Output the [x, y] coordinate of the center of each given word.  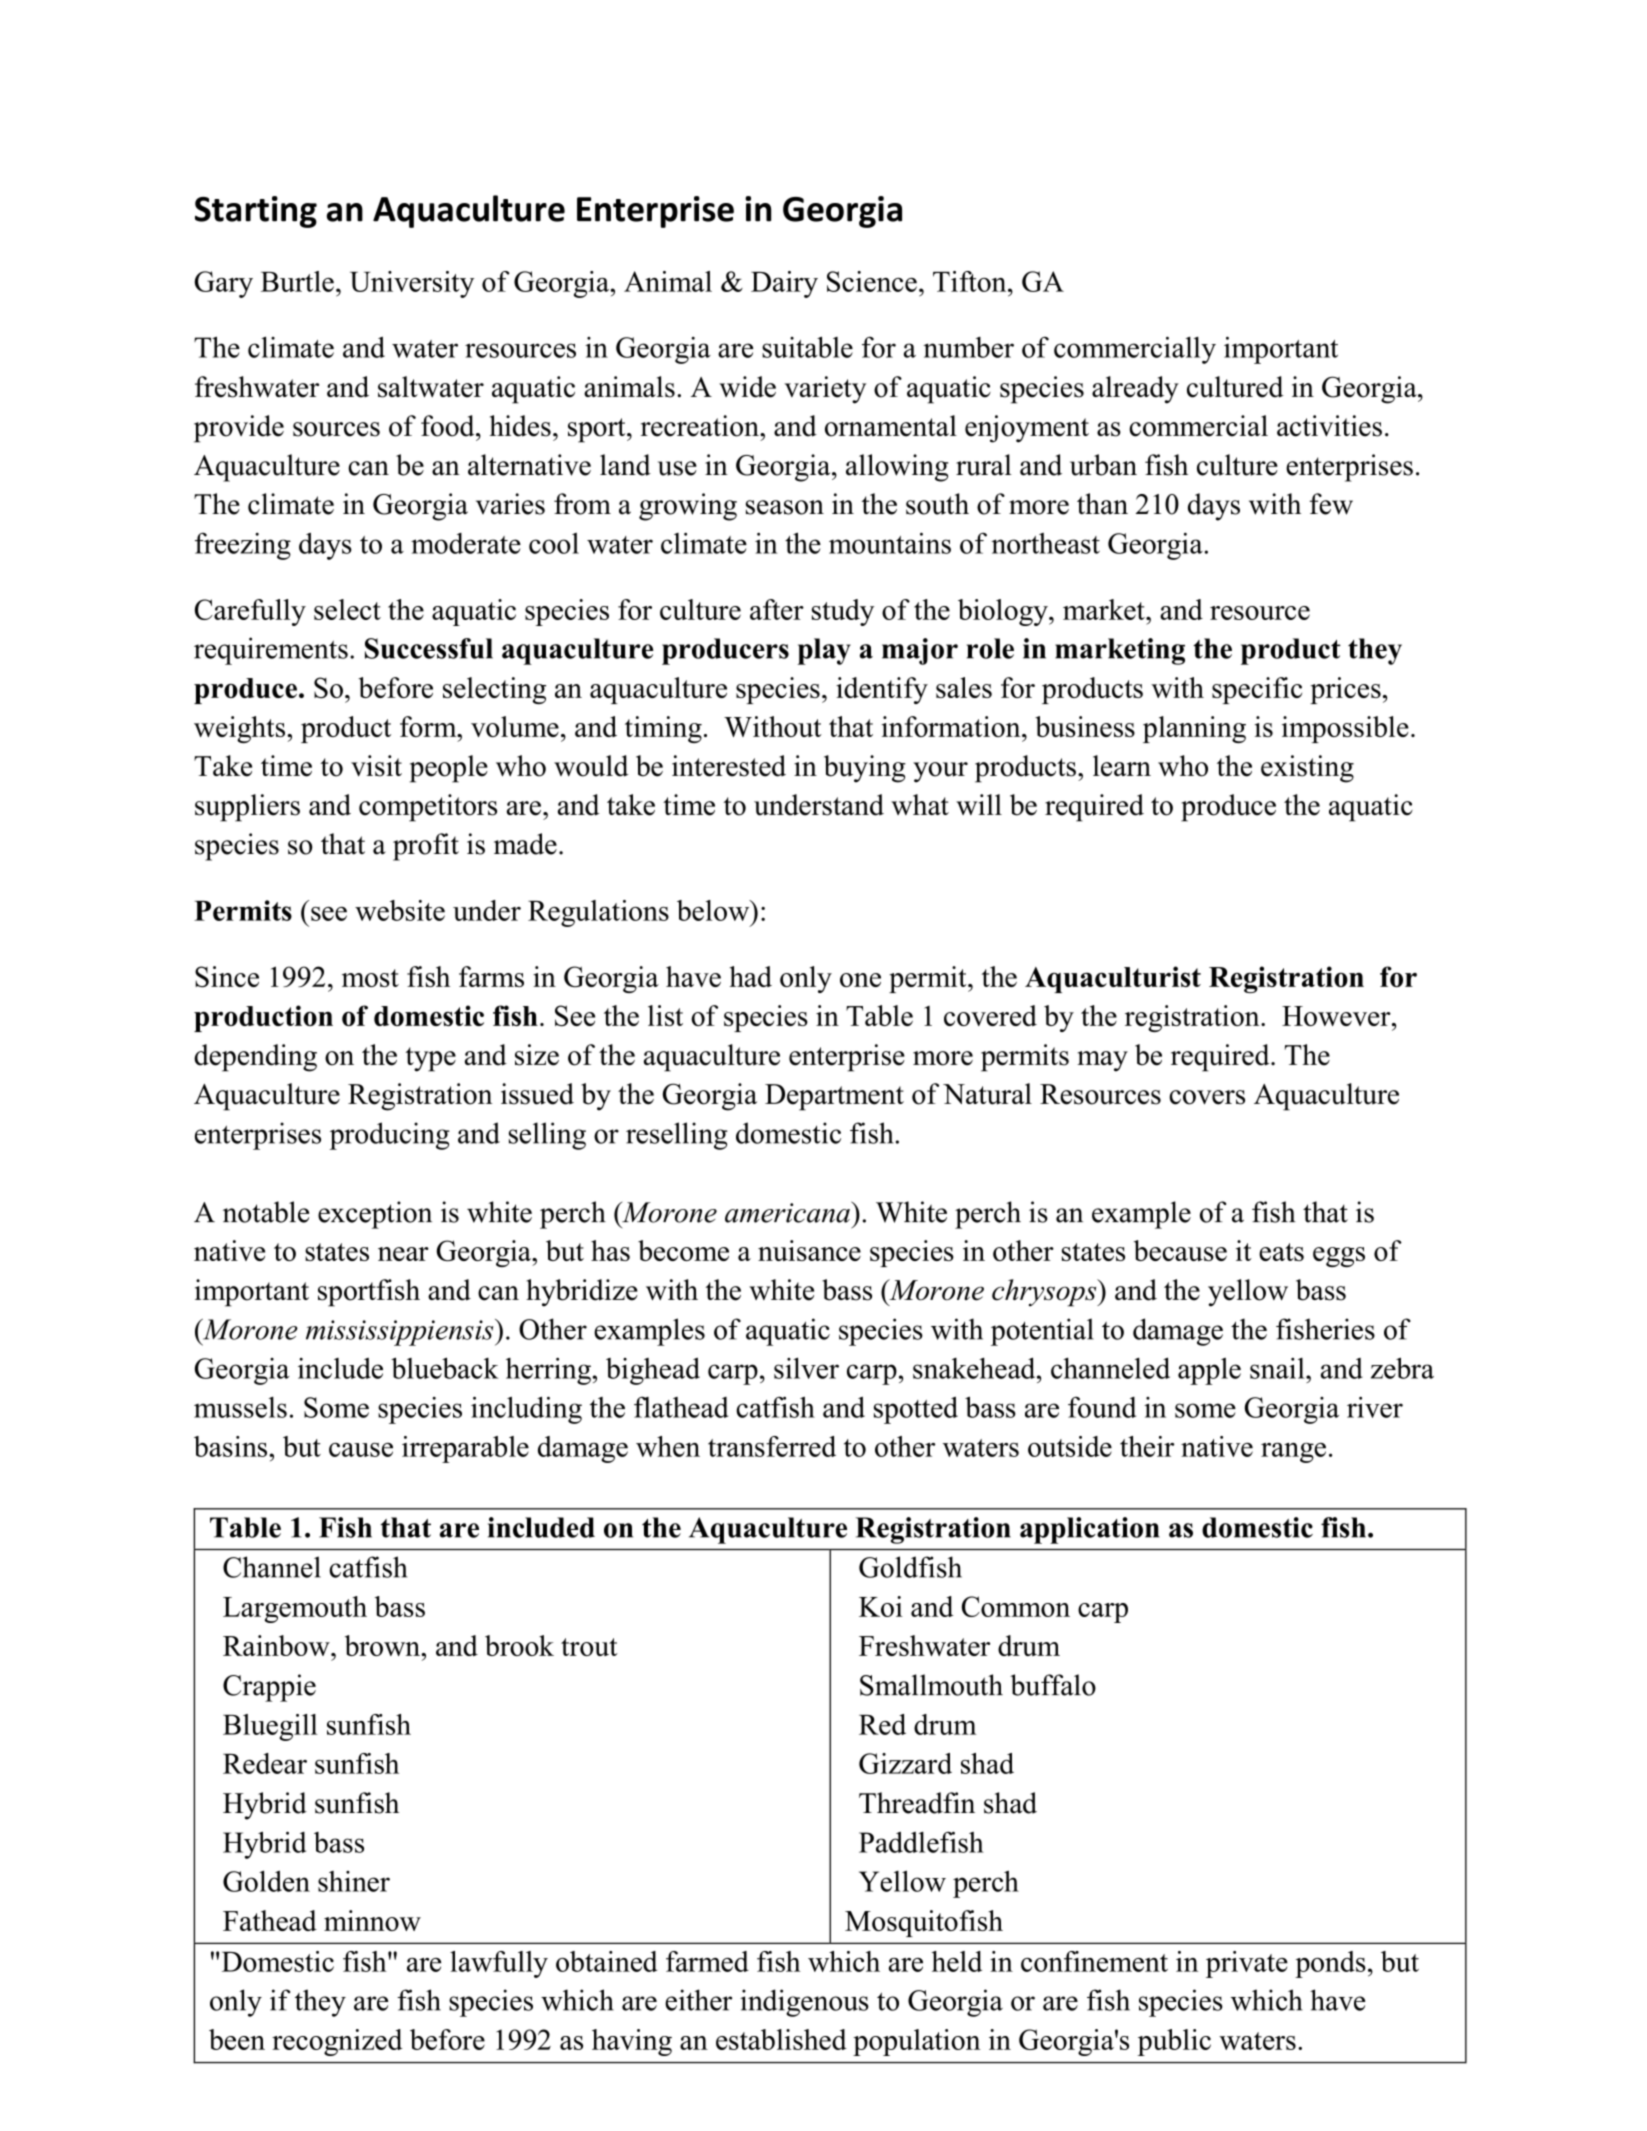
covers [1207, 1097]
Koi [881, 1606]
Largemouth [295, 1609]
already [1135, 390]
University [412, 284]
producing [390, 1136]
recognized [337, 2042]
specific [1257, 690]
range [1293, 1453]
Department [834, 1097]
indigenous [804, 2003]
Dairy [784, 284]
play [824, 651]
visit [376, 766]
